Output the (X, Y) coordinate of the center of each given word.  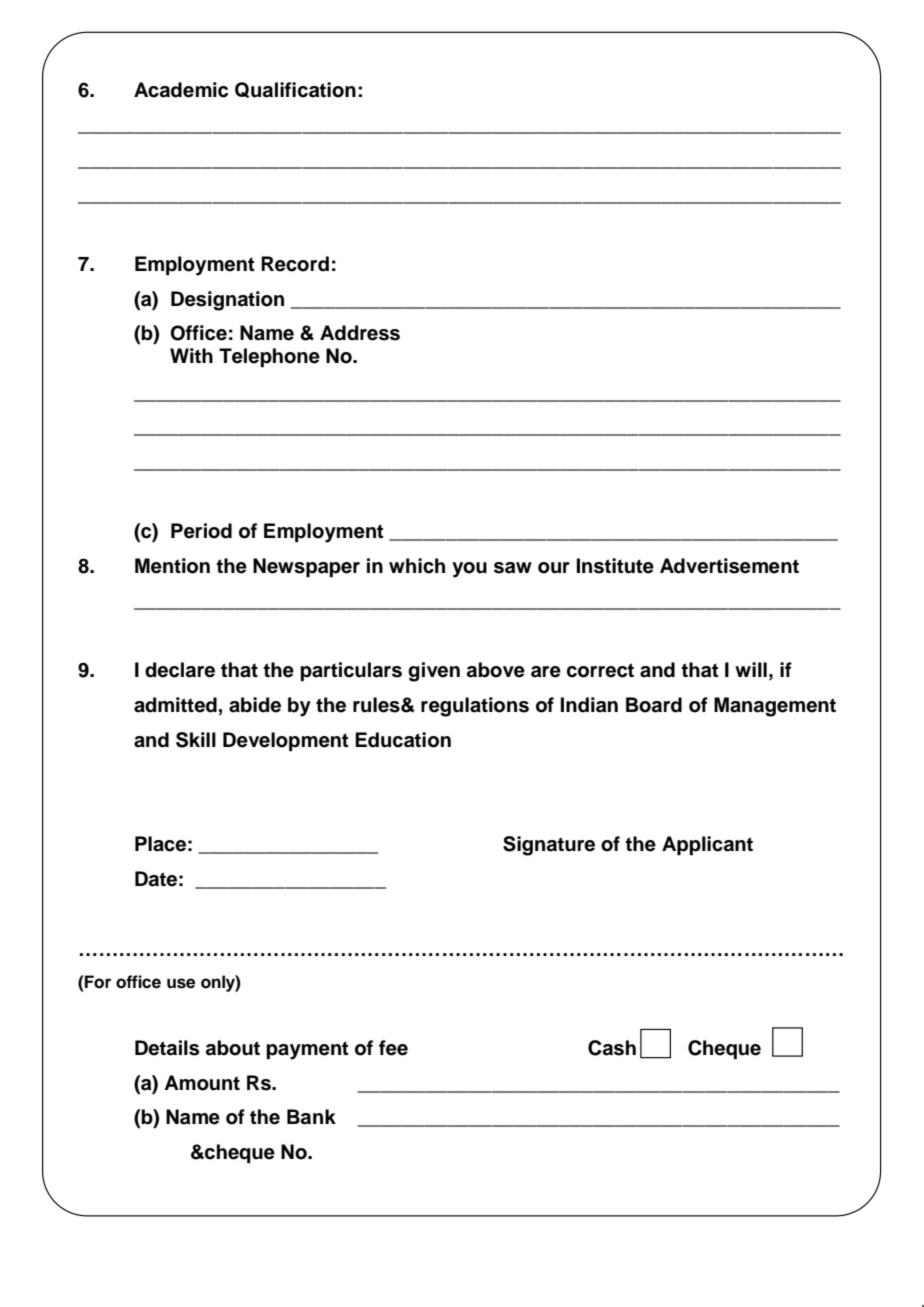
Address (360, 333)
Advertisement (729, 566)
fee (393, 1048)
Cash (612, 1048)
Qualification (295, 90)
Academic (181, 90)
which (417, 566)
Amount (202, 1083)
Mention (172, 566)
